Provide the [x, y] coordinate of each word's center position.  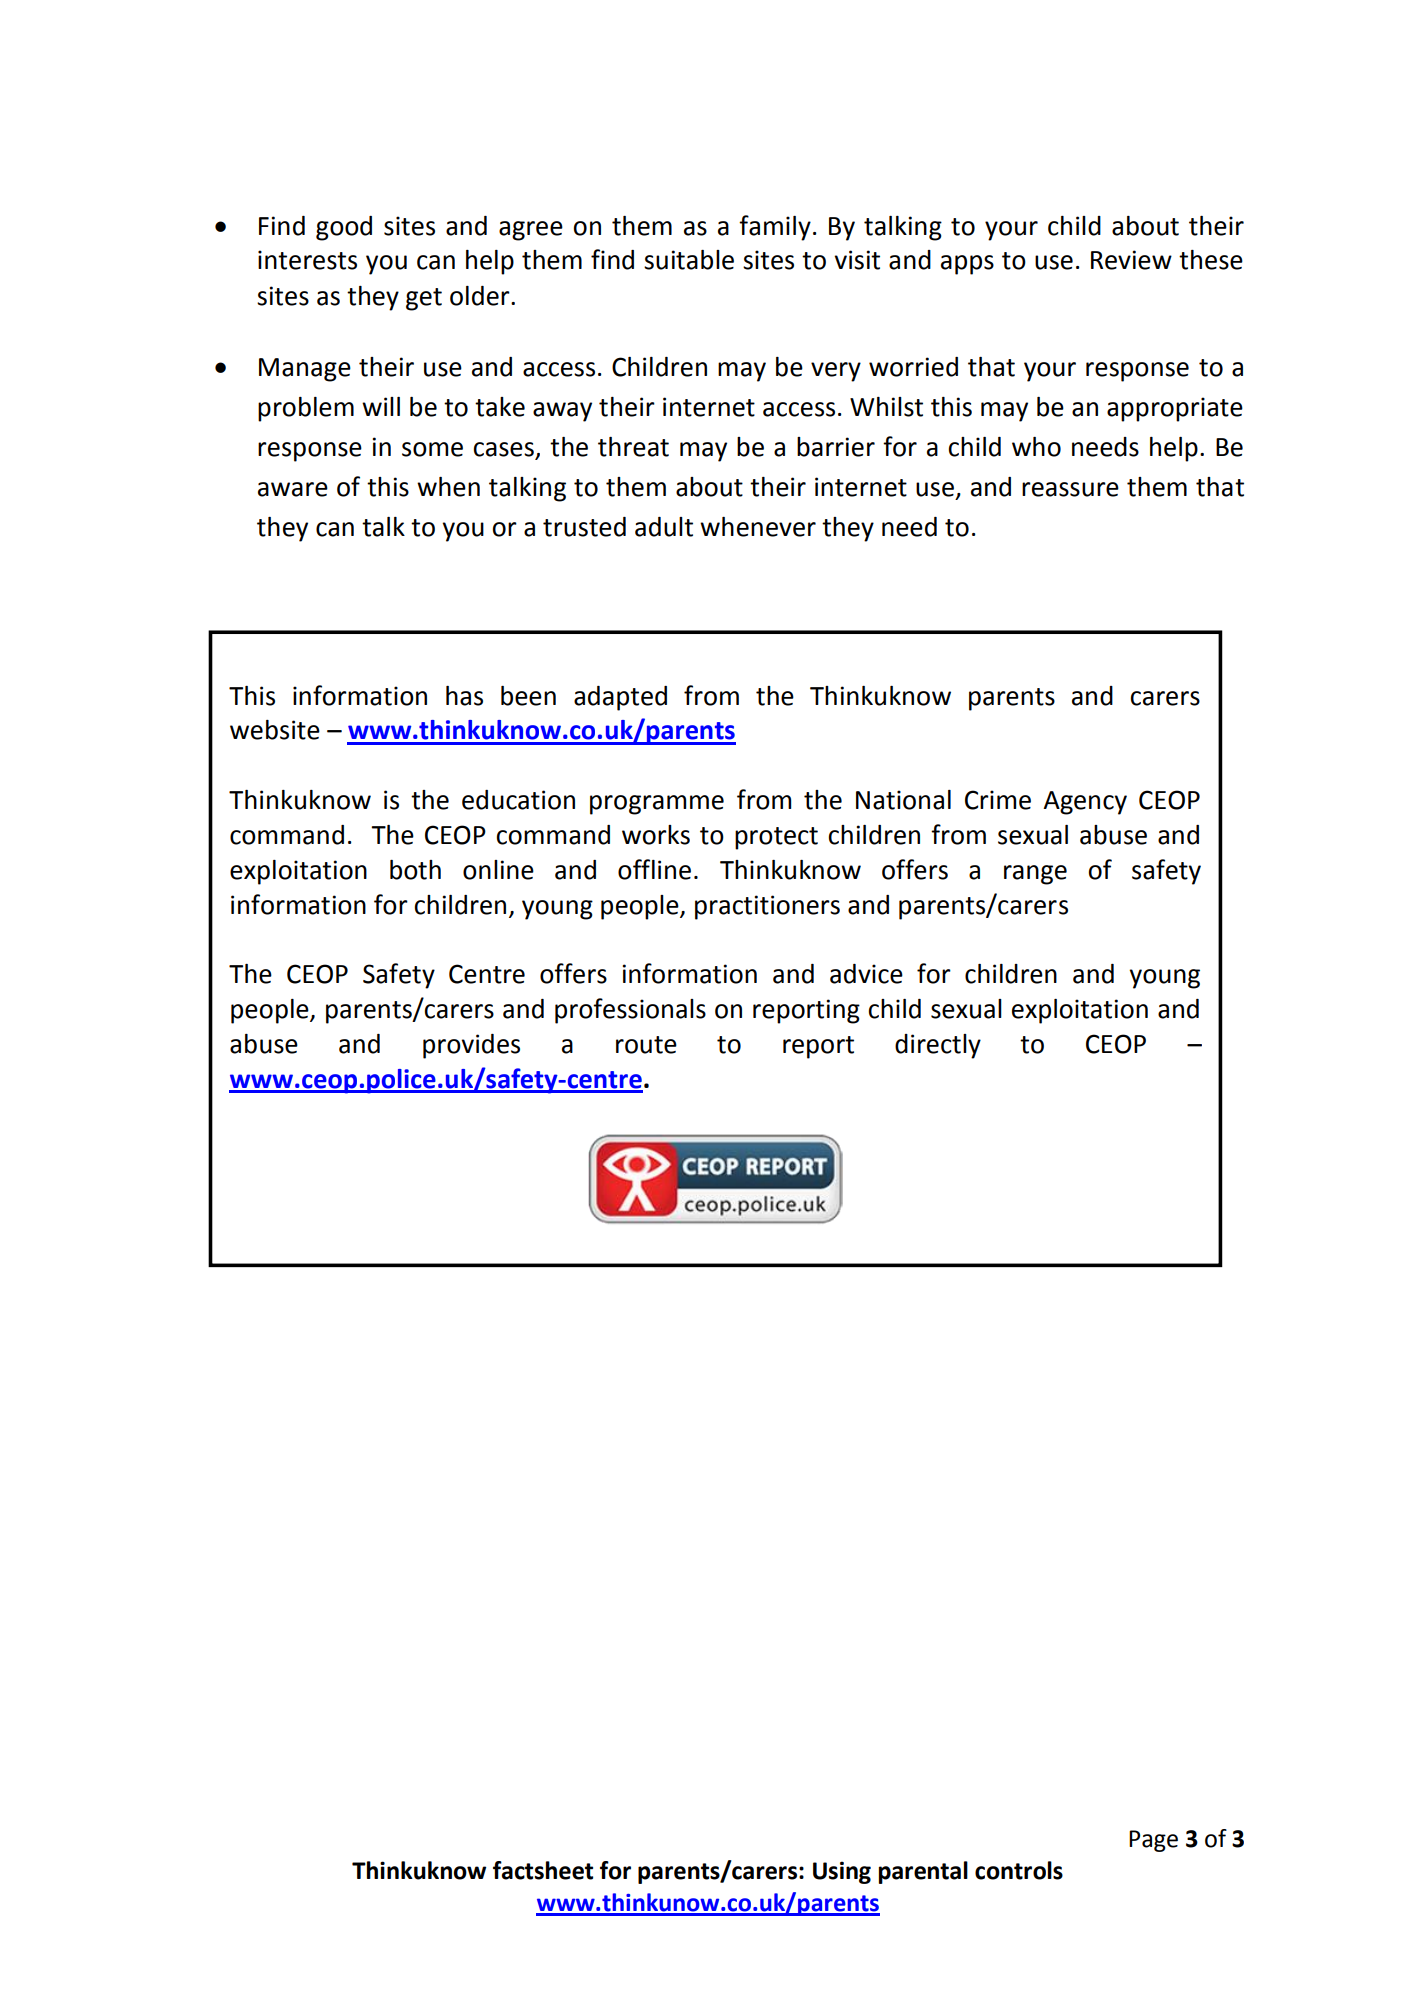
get [424, 299]
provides [471, 1046]
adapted [620, 698]
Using [842, 1872]
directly [938, 1046]
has [464, 696]
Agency [1085, 803]
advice [866, 974]
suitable [689, 260]
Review [1131, 260]
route [646, 1045]
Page [1153, 1841]
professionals [630, 1011]
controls [1019, 1870]
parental [923, 1872]
